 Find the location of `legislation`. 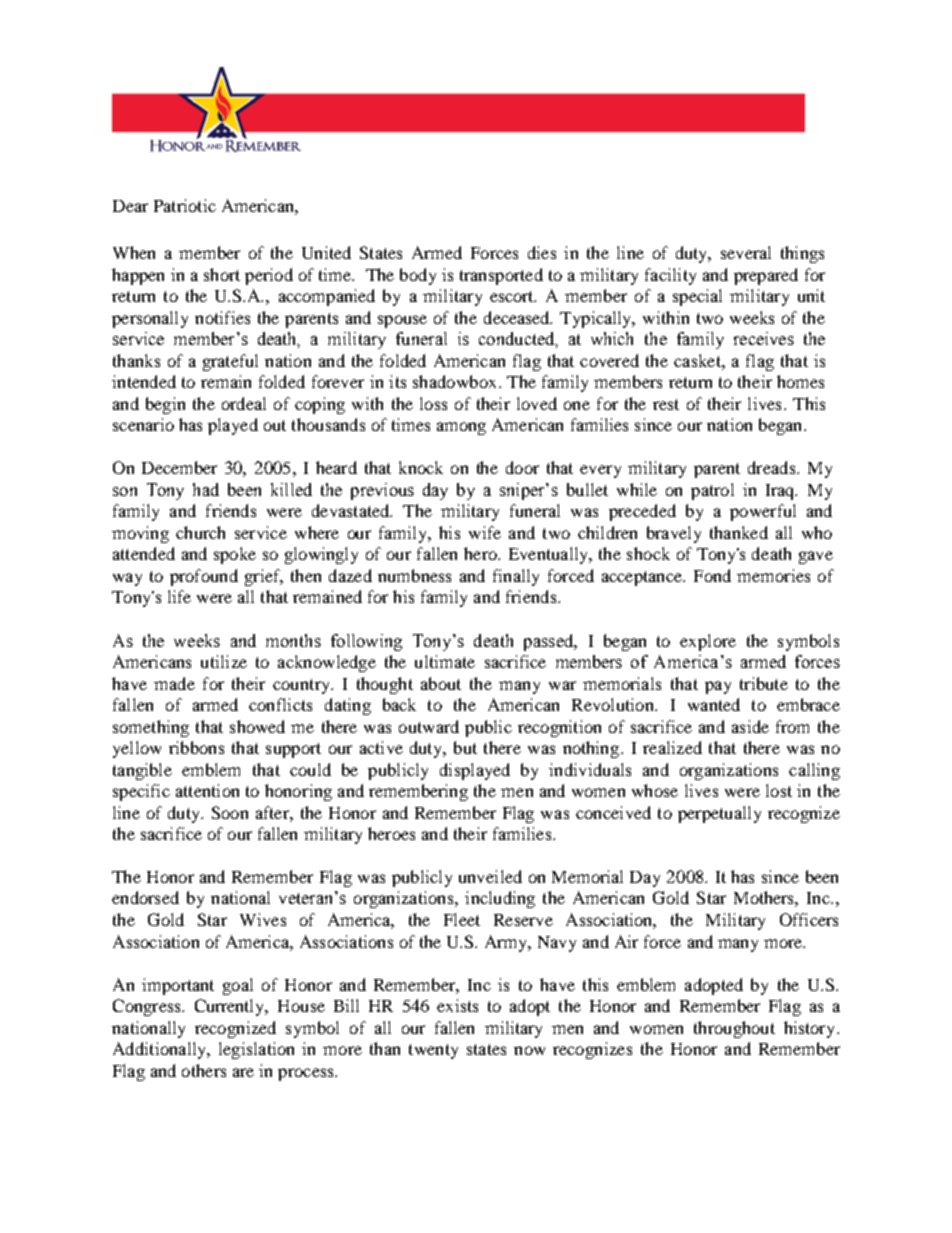

legislation is located at coordinates (256, 1050).
